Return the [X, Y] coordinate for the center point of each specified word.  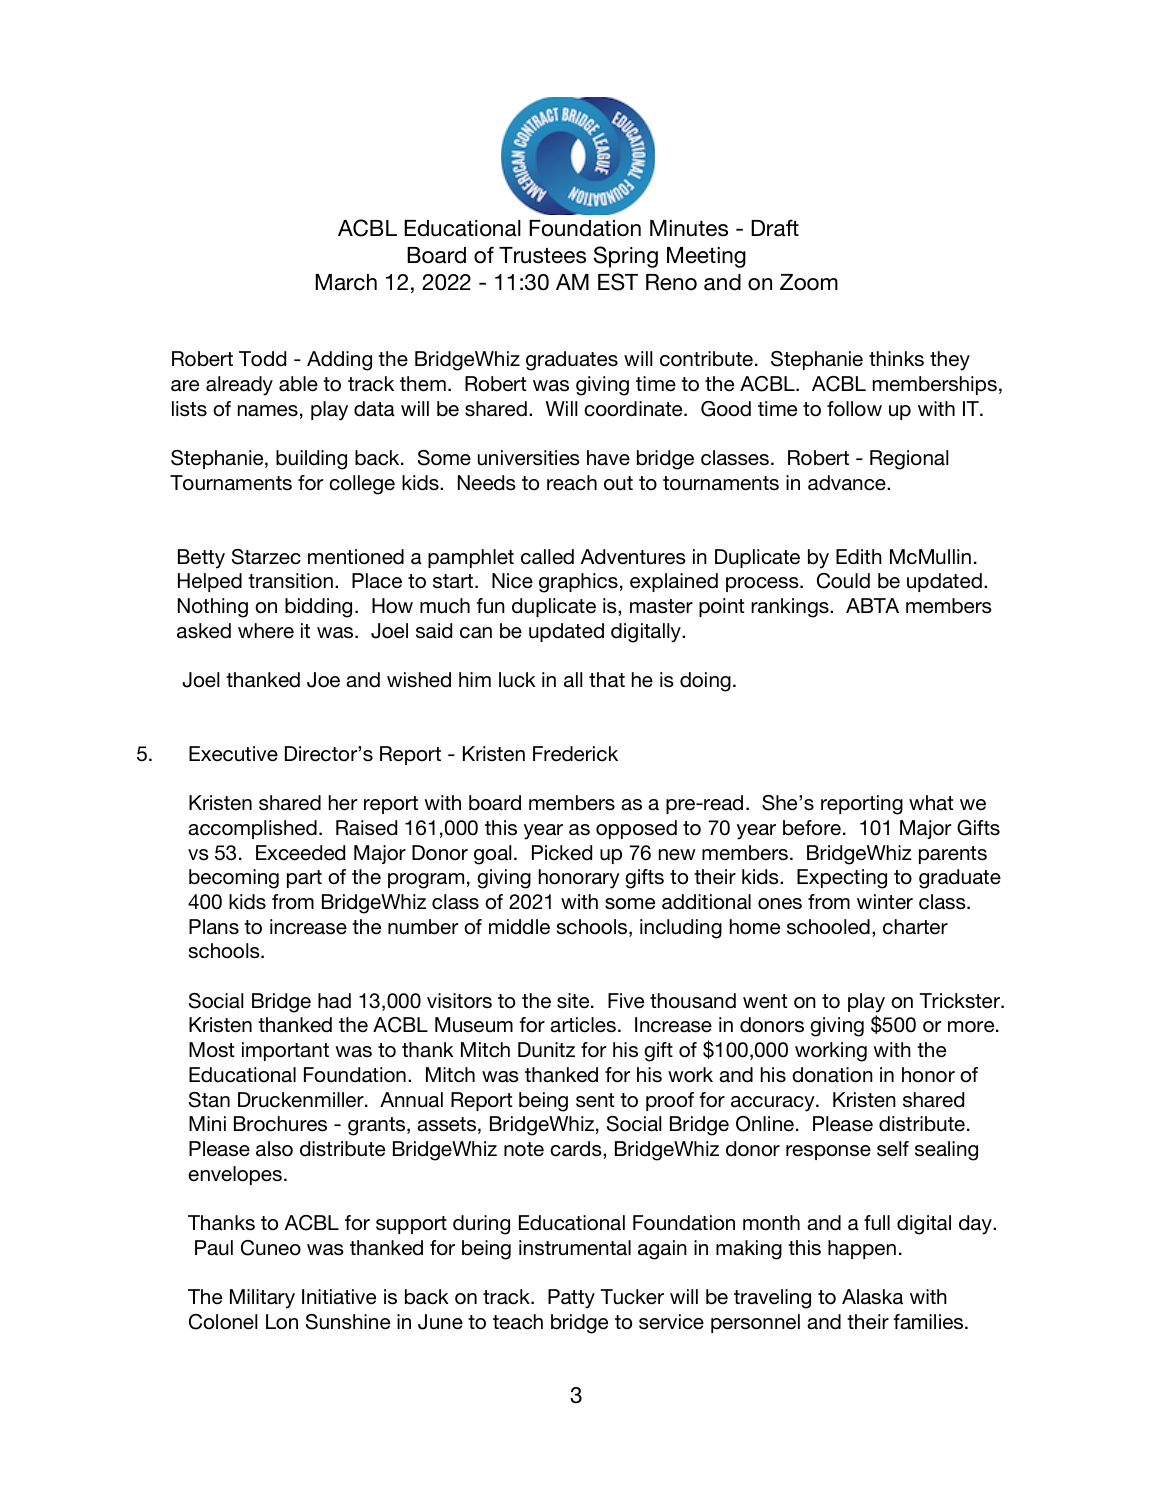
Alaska [872, 1297]
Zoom [809, 282]
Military [262, 1299]
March [346, 282]
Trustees [542, 255]
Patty [571, 1299]
